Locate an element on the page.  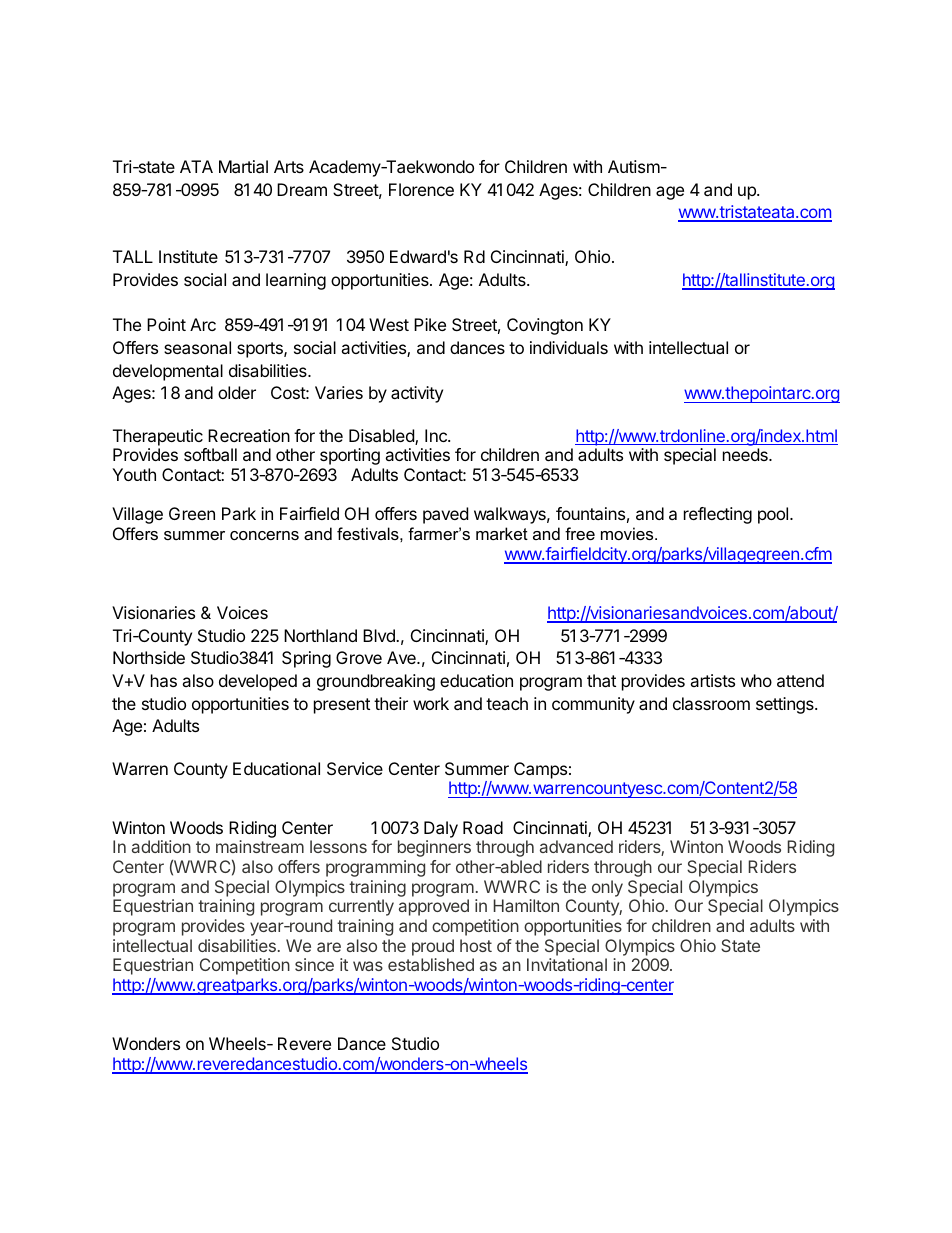
older is located at coordinates (237, 392).
